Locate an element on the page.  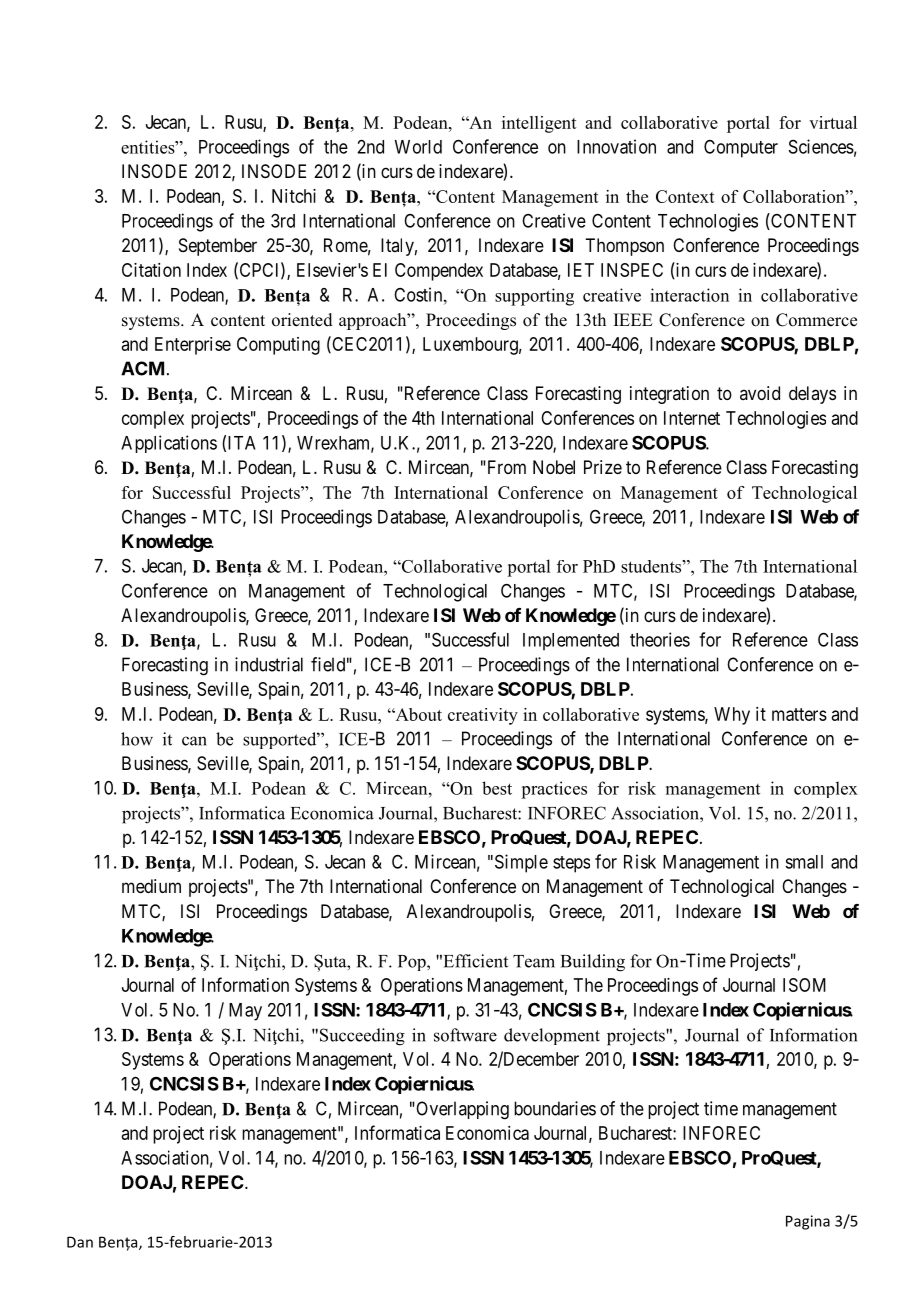
September is located at coordinates (218, 247).
